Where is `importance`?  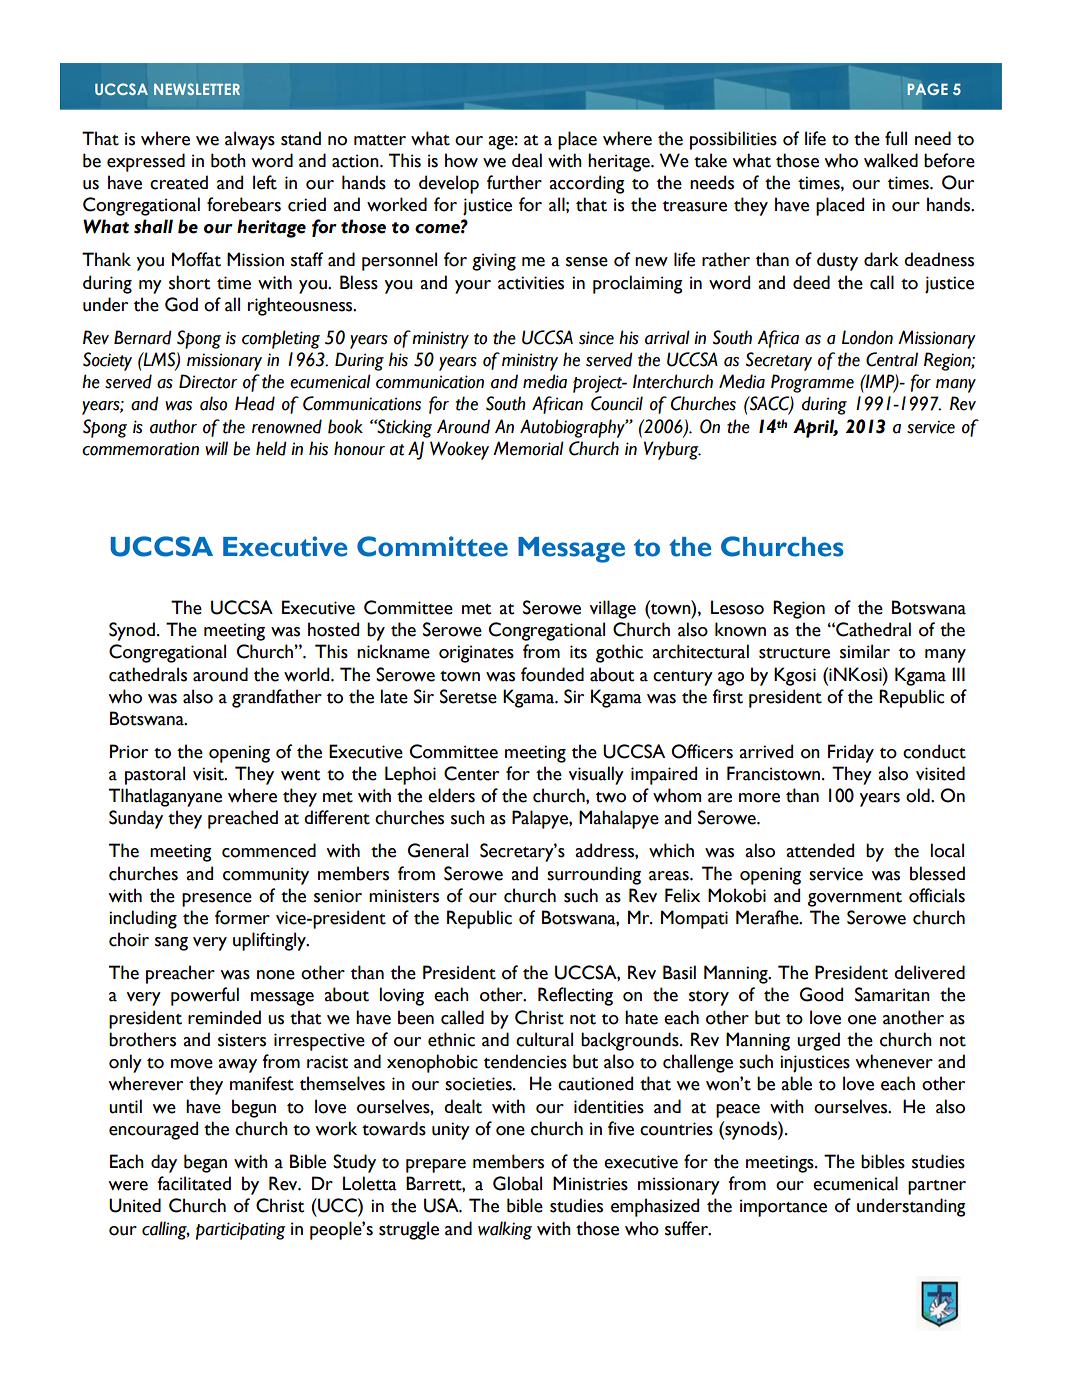
importance is located at coordinates (783, 1208).
